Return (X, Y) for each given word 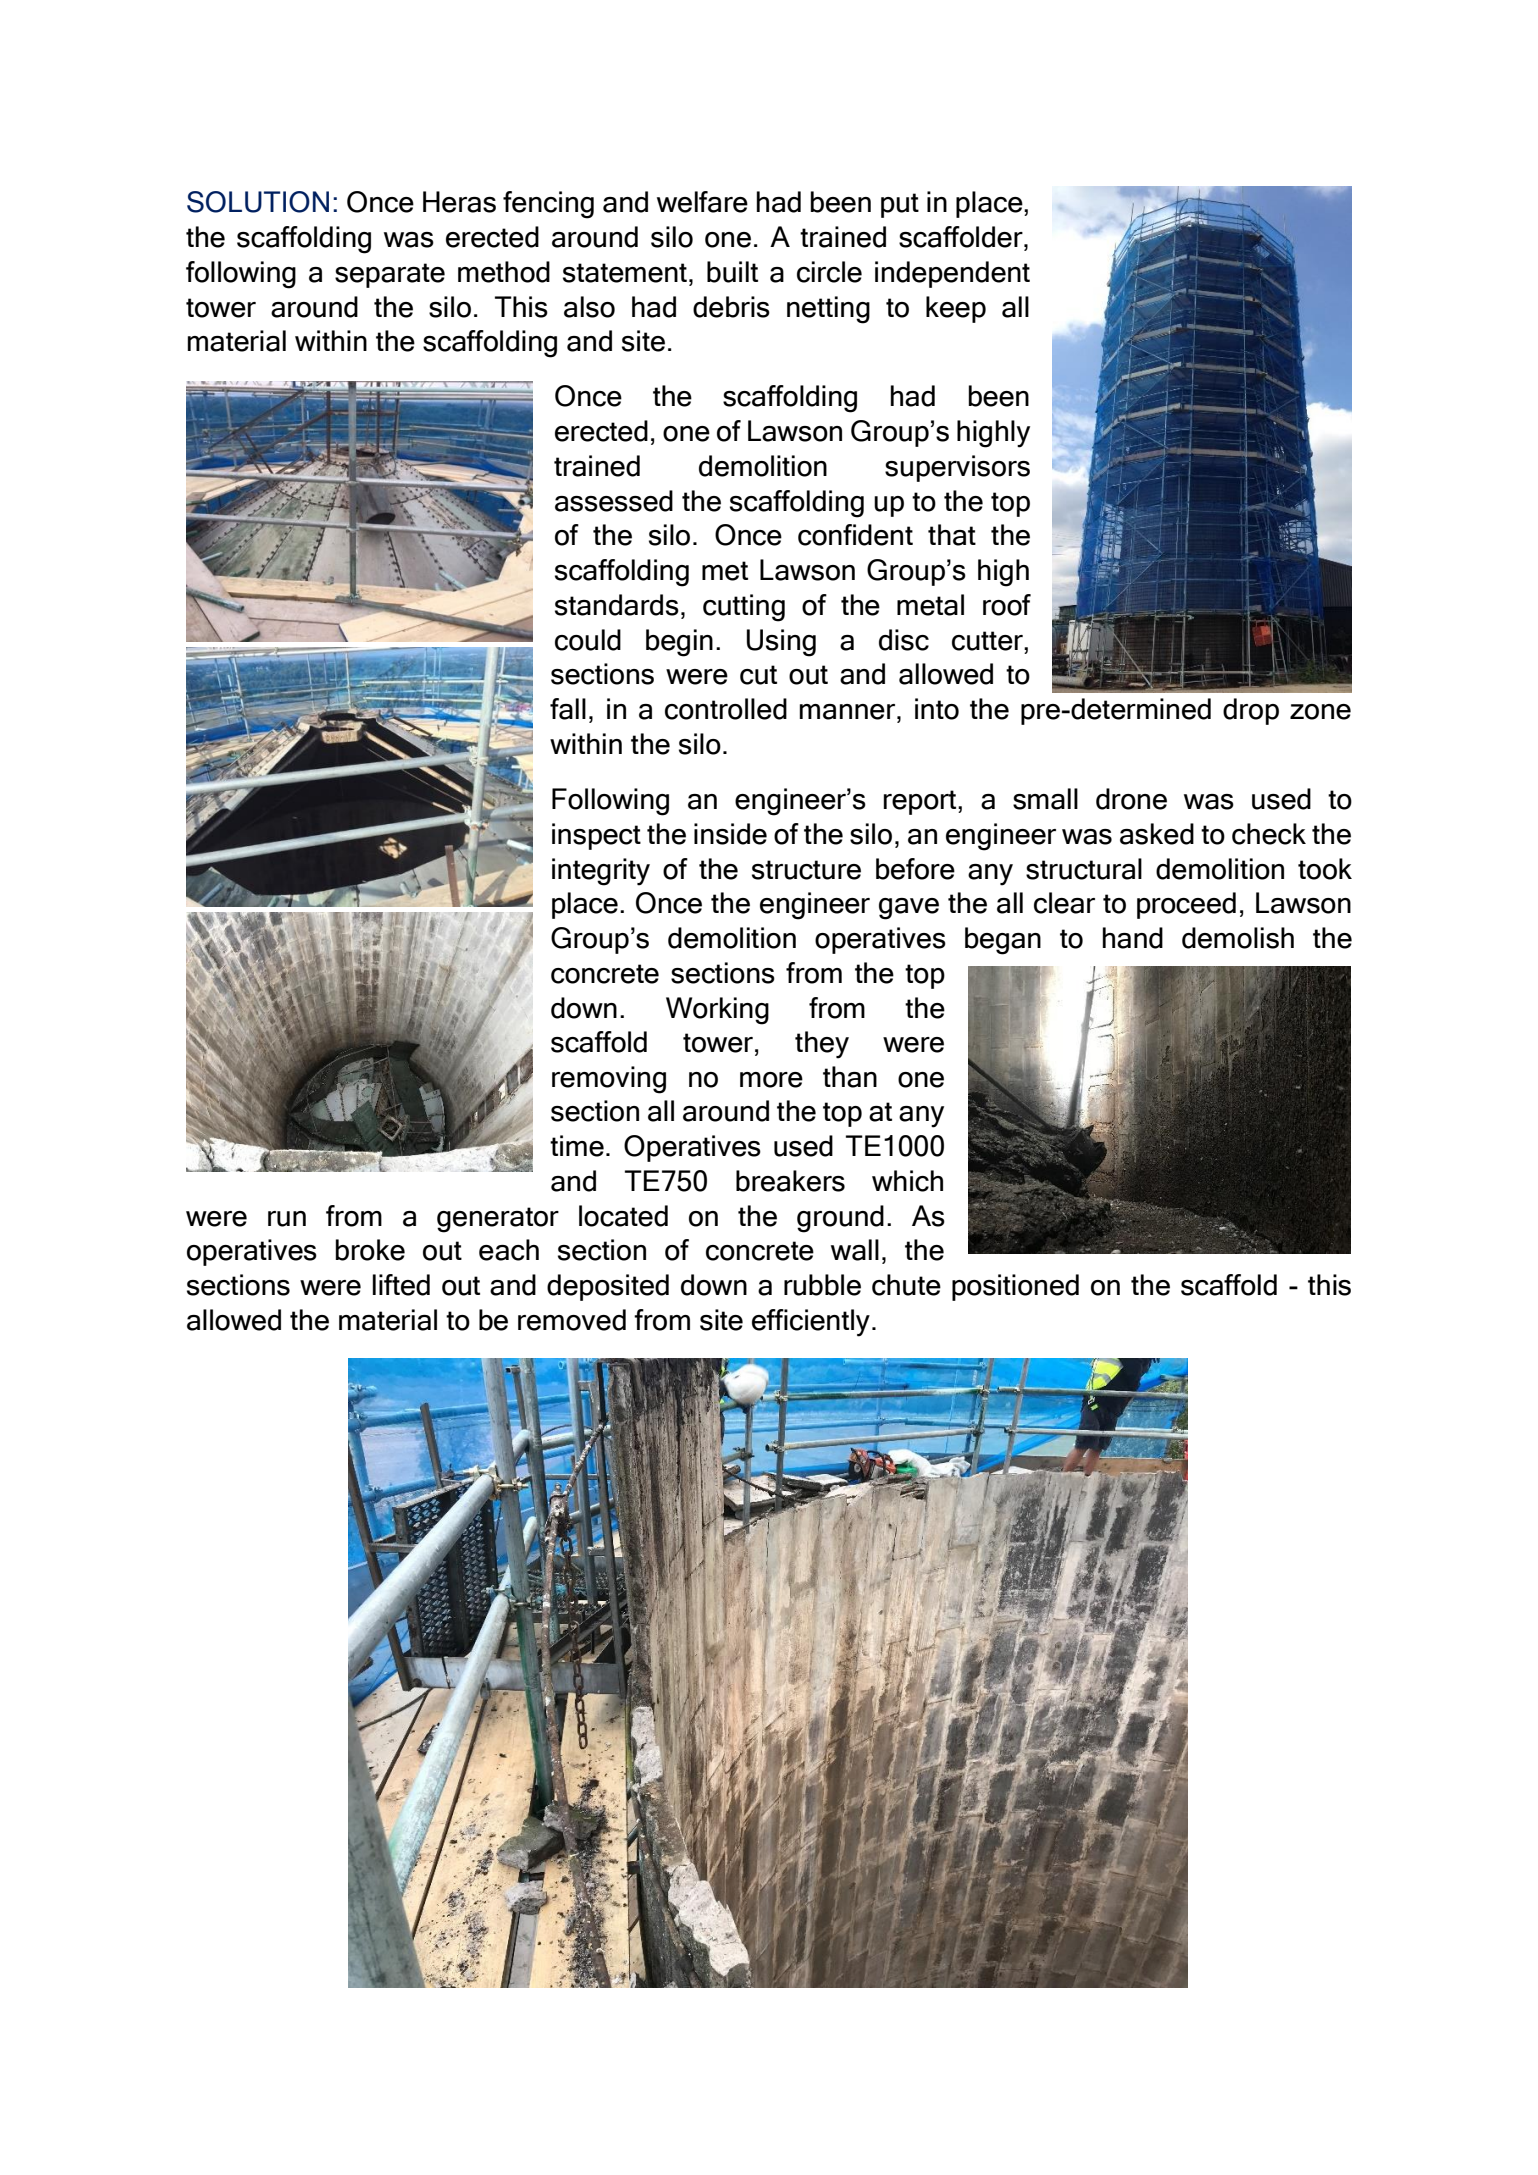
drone (1131, 799)
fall (568, 709)
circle (829, 272)
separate (390, 275)
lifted (401, 1285)
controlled (726, 709)
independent (952, 274)
